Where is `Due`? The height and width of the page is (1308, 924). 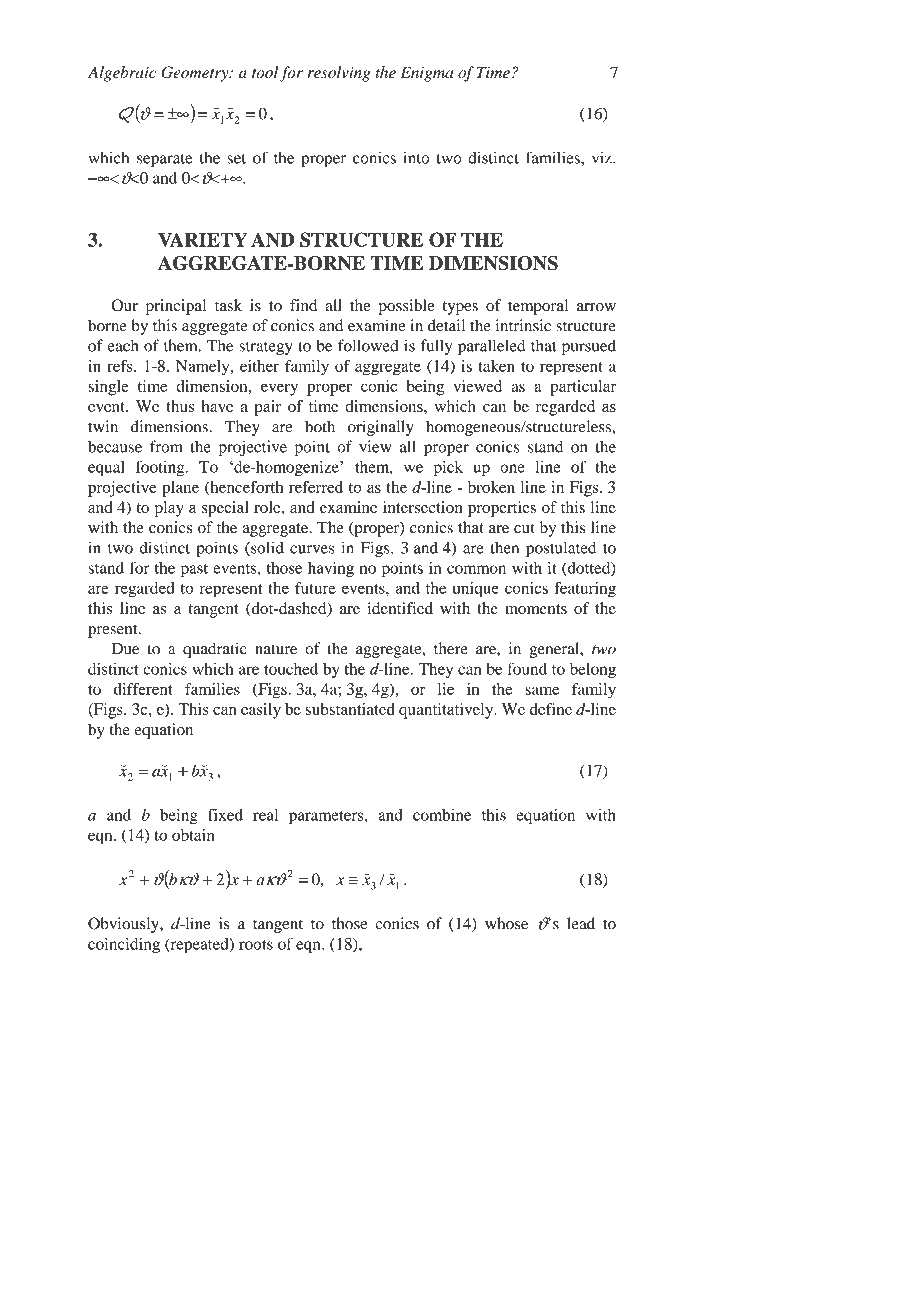 Due is located at coordinates (125, 648).
